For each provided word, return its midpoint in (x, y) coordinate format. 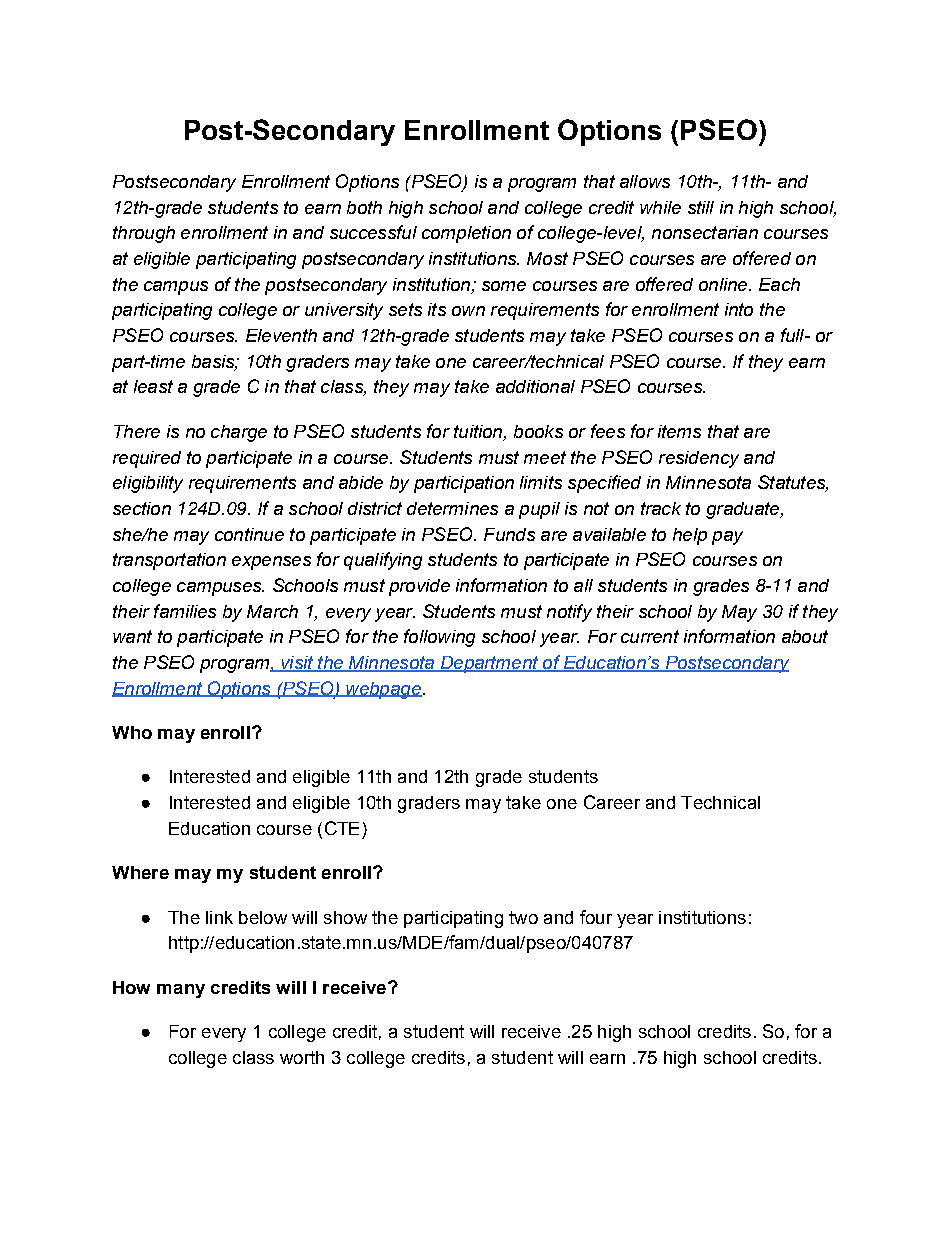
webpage (383, 690)
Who (132, 732)
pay (727, 538)
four (596, 917)
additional (535, 386)
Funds (509, 534)
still (701, 207)
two (523, 917)
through (144, 234)
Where (140, 872)
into (739, 309)
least (153, 386)
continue (249, 534)
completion (466, 234)
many (181, 991)
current (650, 636)
